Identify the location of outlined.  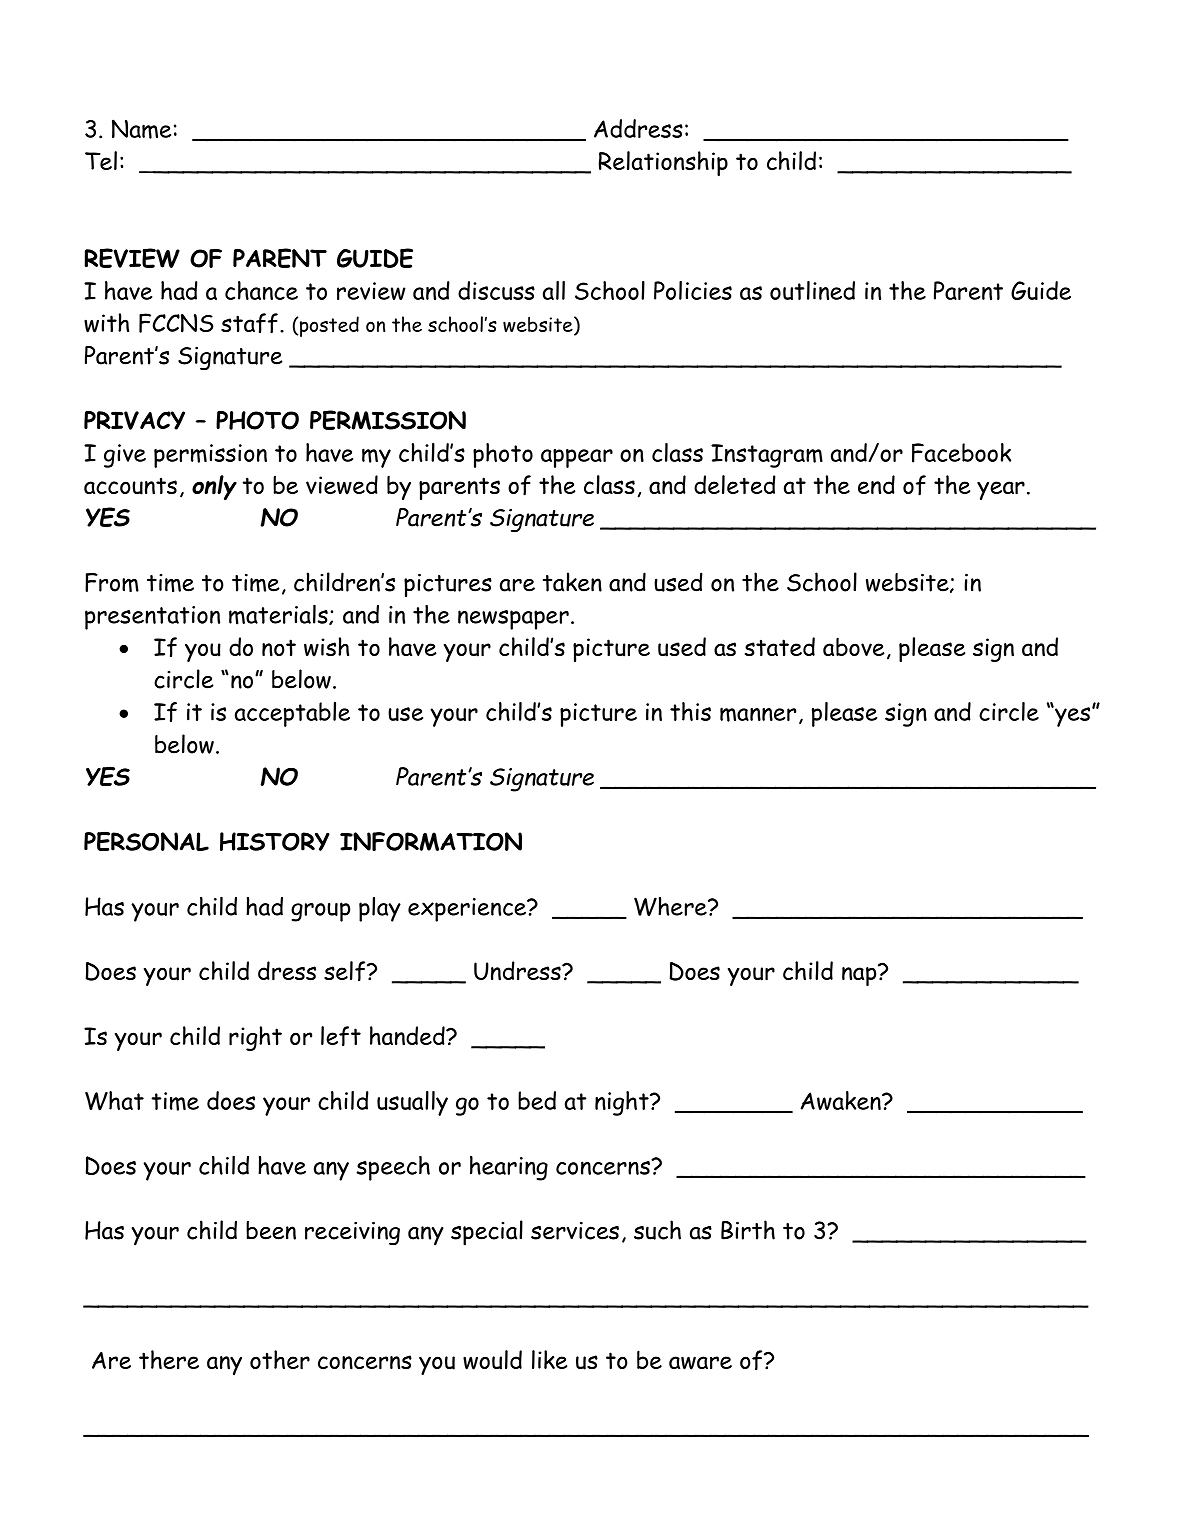
(812, 290).
